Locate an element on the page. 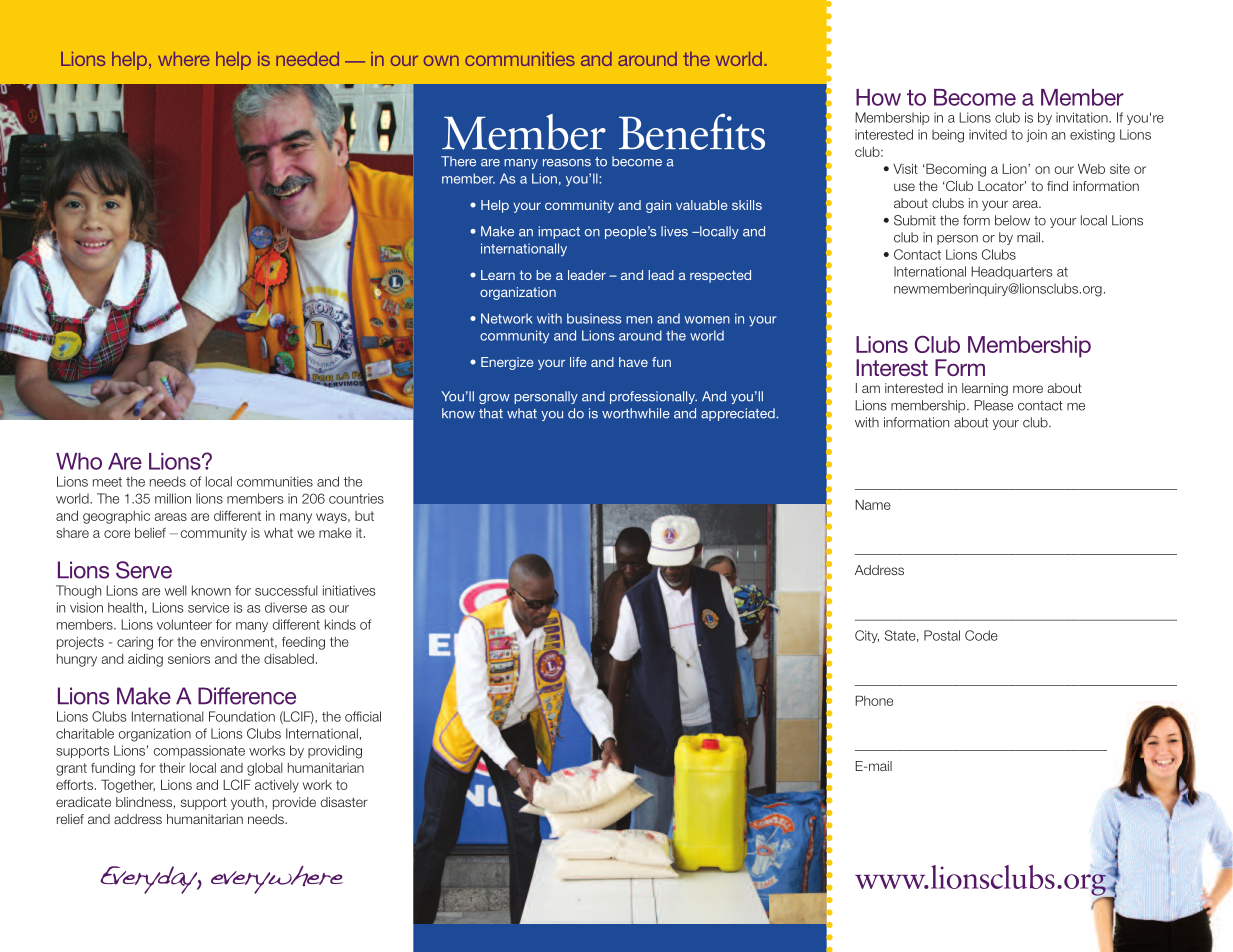 The image size is (1233, 952). needed is located at coordinates (307, 59).
